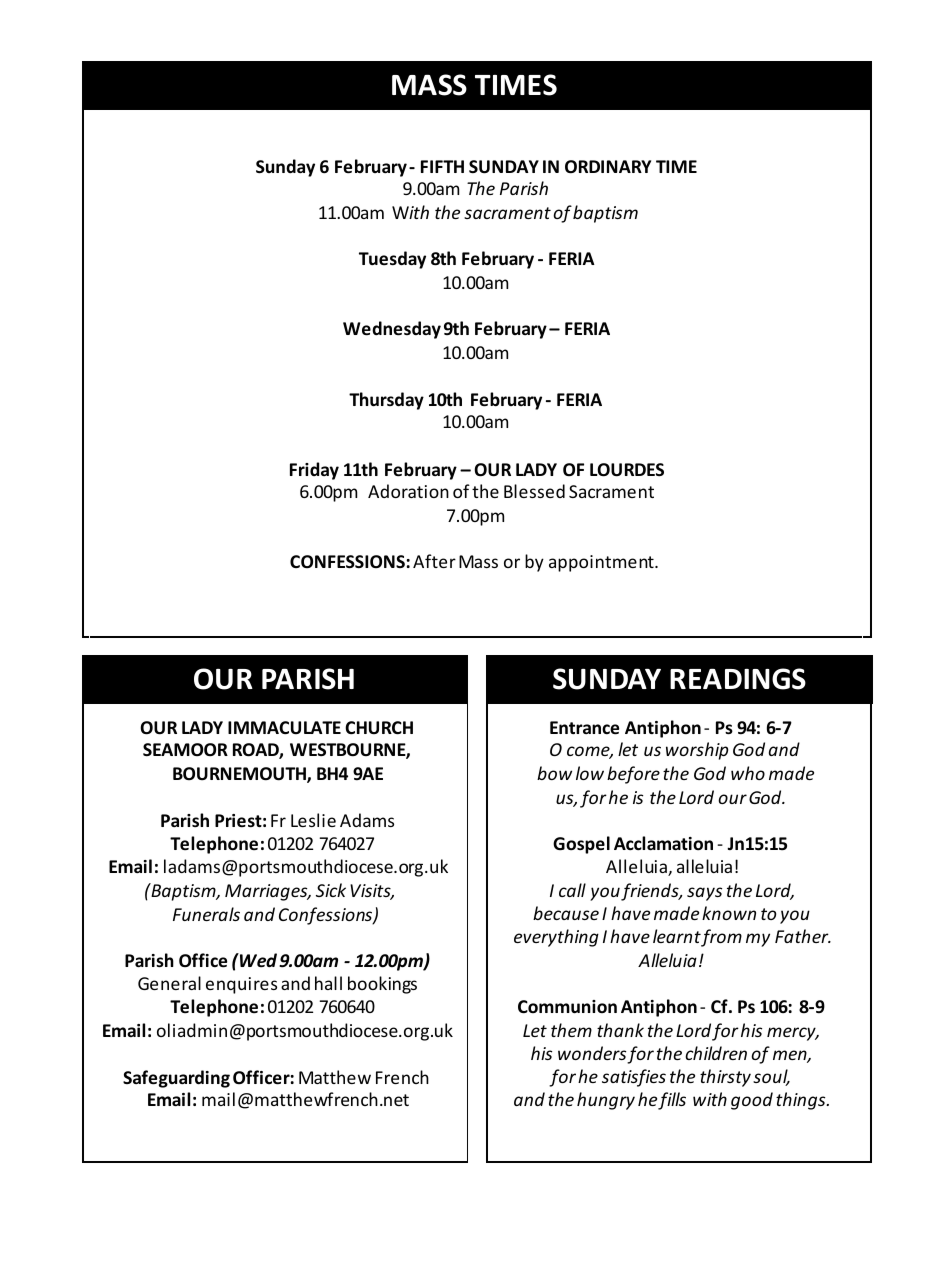  What do you see at coordinates (314, 471) in the document?
I see `Friday` at bounding box center [314, 471].
